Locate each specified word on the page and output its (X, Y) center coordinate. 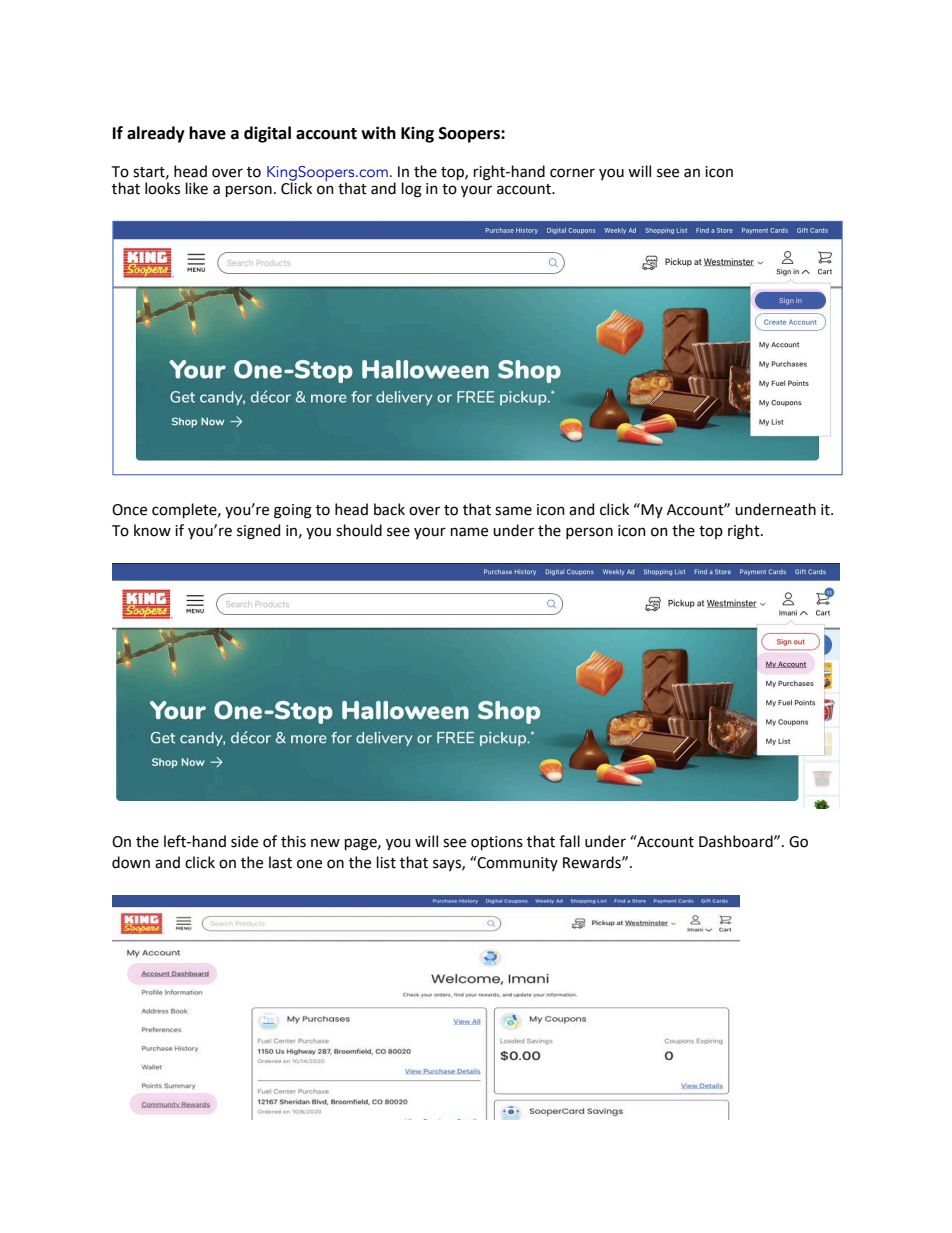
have (207, 133)
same (513, 511)
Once (129, 510)
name (469, 532)
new (325, 843)
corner (572, 173)
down (131, 862)
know (152, 530)
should (359, 530)
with (378, 133)
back (389, 509)
